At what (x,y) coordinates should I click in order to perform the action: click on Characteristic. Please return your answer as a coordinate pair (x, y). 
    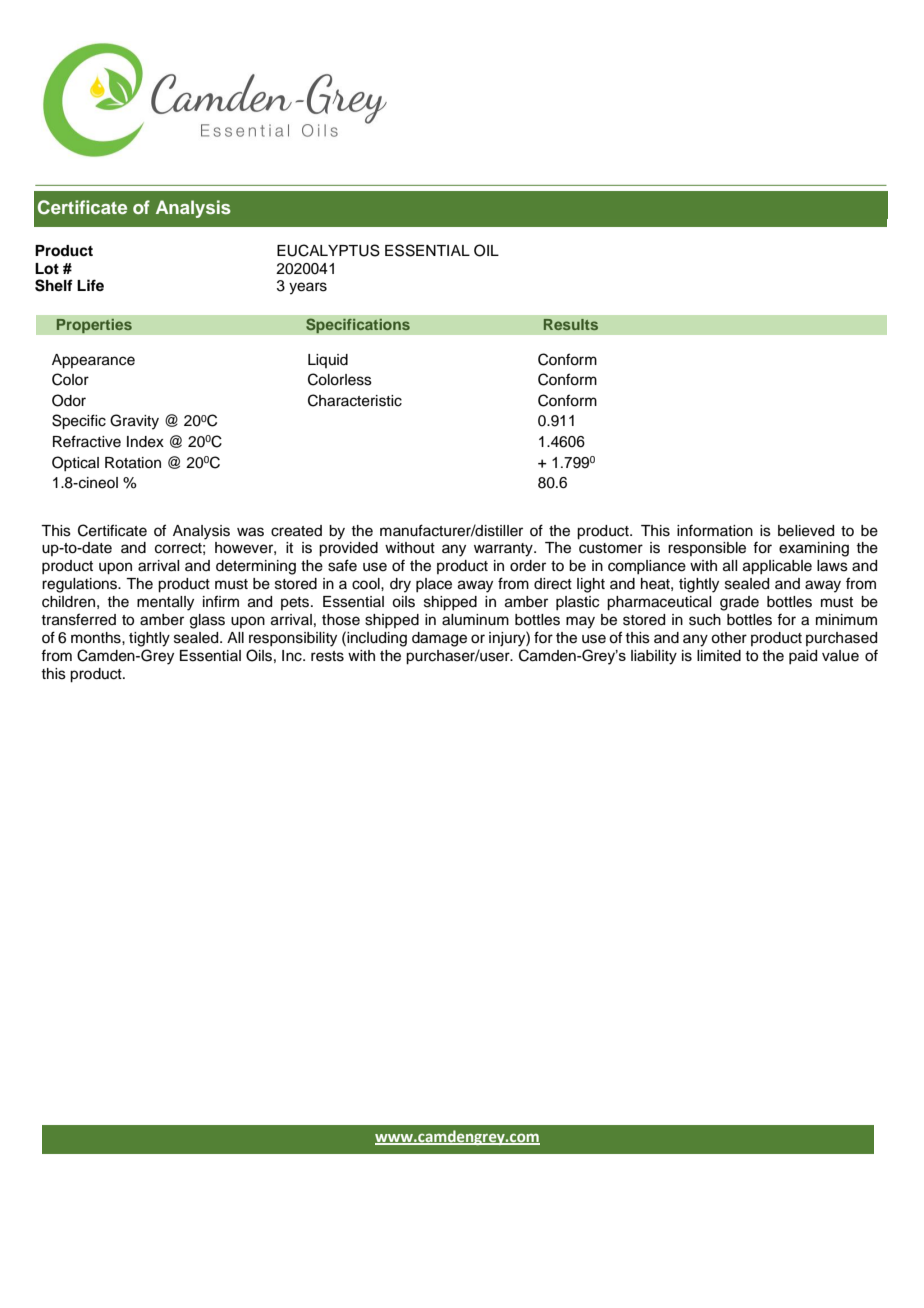
    Looking at the image, I should click on (355, 400).
